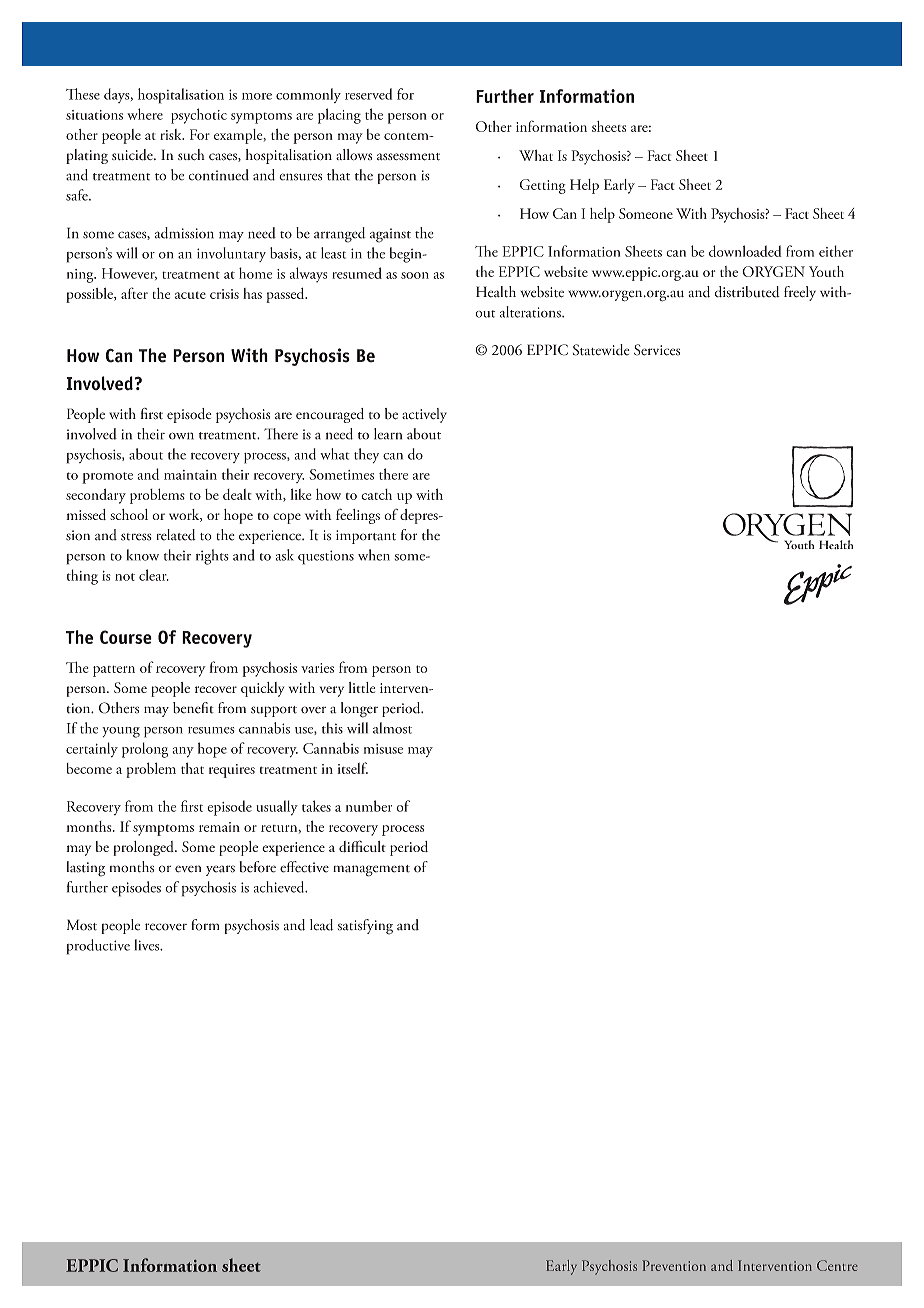  Describe the element at coordinates (745, 251) in the screenshot. I see `downloaded` at that location.
